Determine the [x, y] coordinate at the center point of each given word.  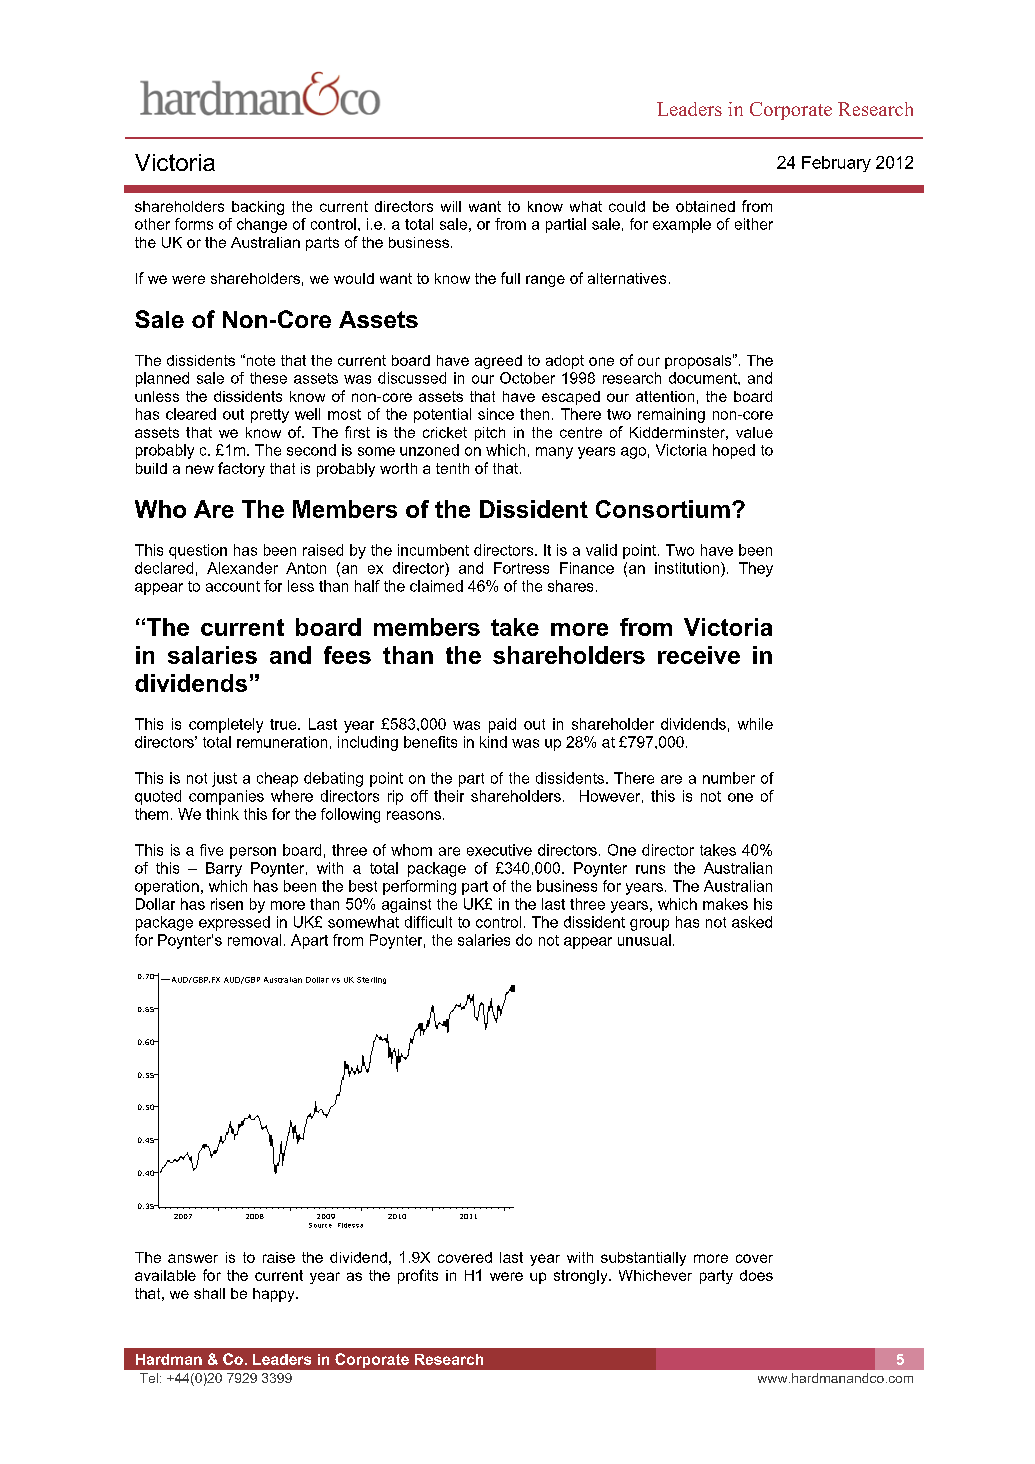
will [451, 206]
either [754, 224]
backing [258, 208]
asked [752, 922]
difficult [428, 922]
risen [227, 904]
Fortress [521, 568]
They [756, 569]
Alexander [242, 568]
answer [193, 1258]
